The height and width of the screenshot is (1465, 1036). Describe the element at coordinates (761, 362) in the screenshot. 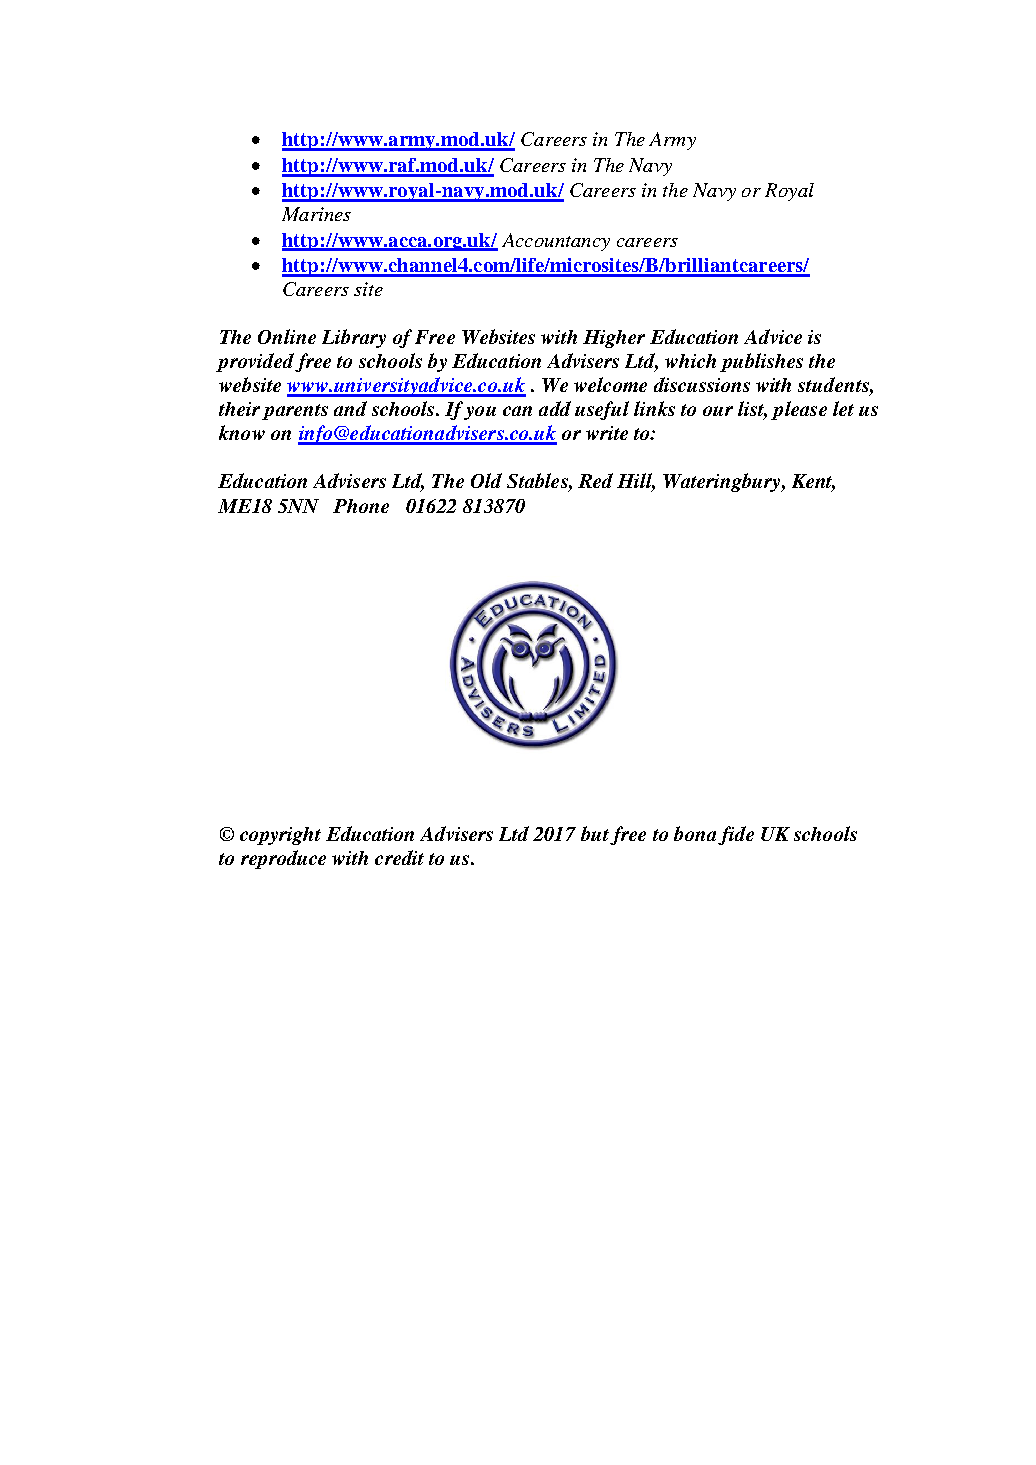

I see `publishes` at that location.
